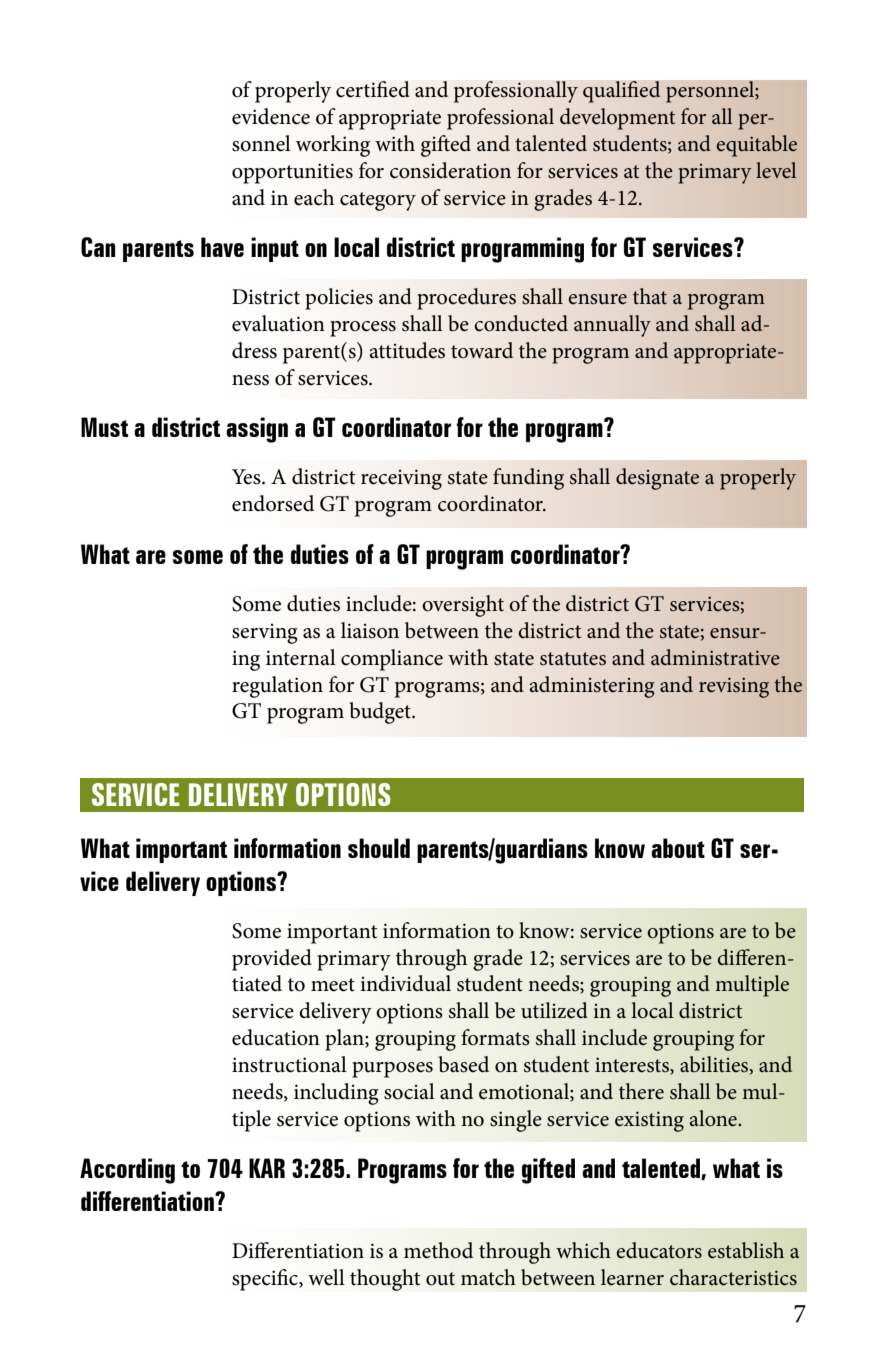 The height and width of the screenshot is (1372, 887). I want to click on According, so click(127, 1171).
